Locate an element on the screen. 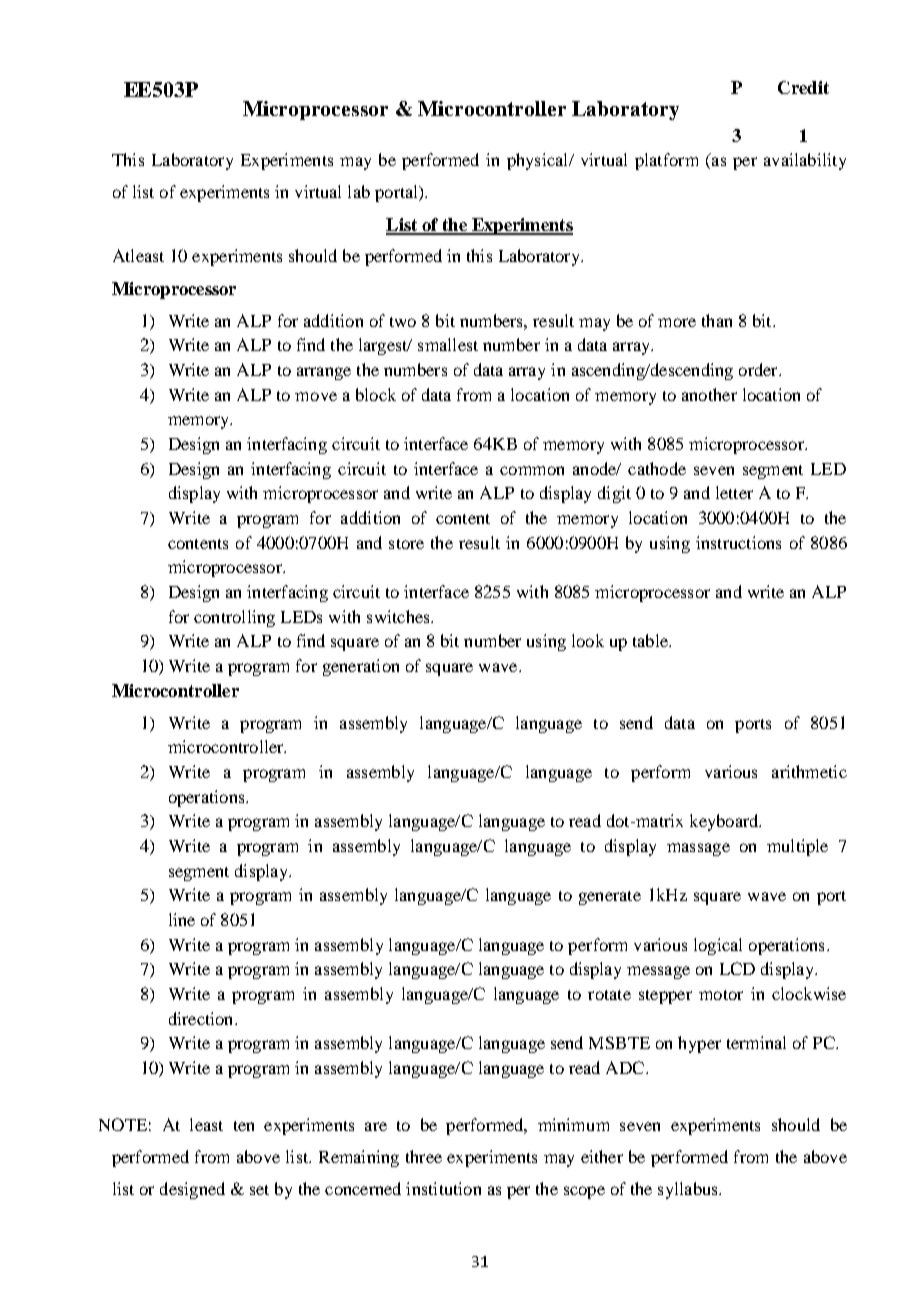  table is located at coordinates (651, 640).
